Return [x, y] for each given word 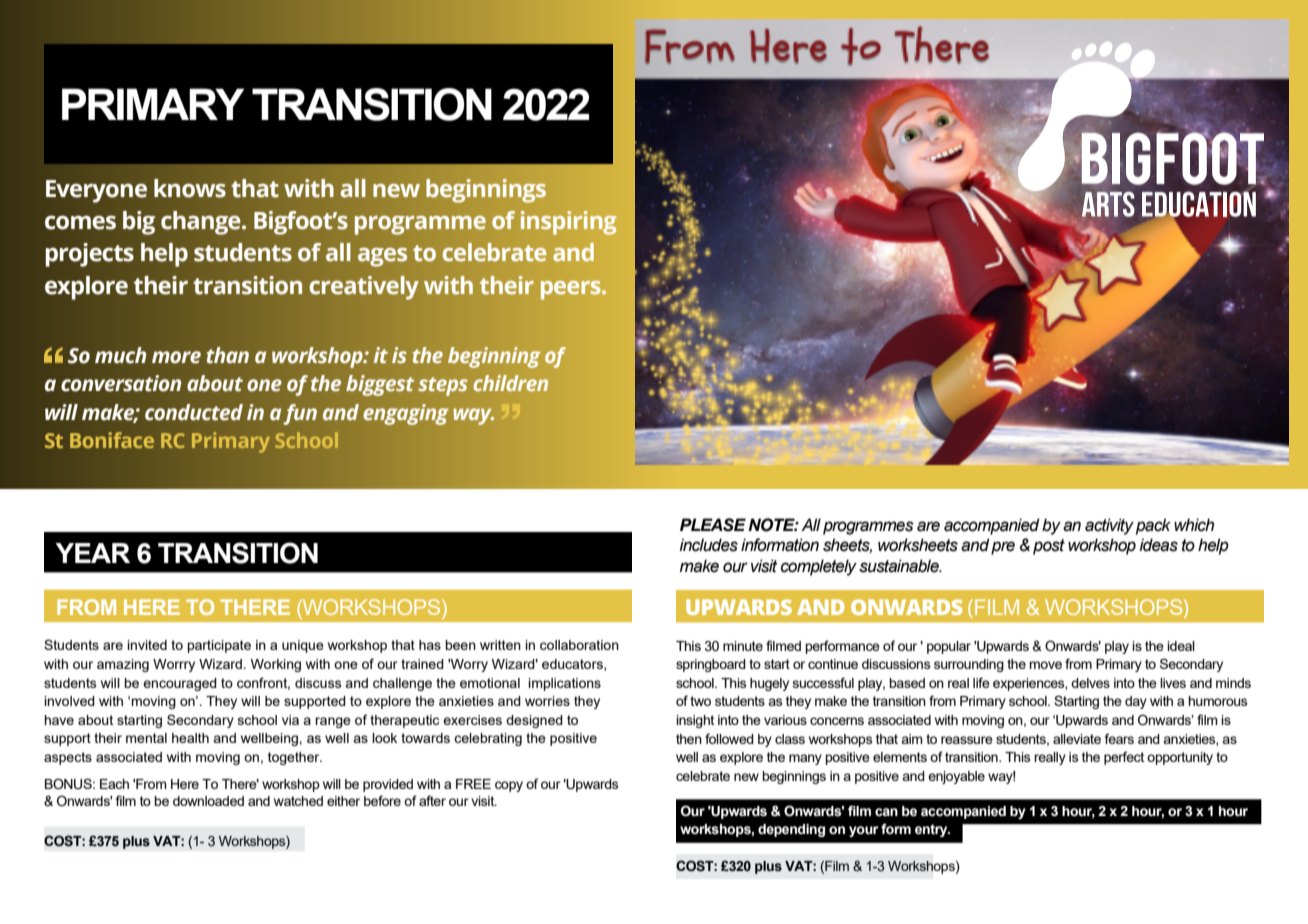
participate [219, 646]
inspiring [569, 223]
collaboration [579, 645]
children [510, 383]
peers [572, 290]
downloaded [208, 801]
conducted [194, 412]
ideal [1181, 646]
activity [1109, 526]
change [202, 223]
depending [791, 830]
